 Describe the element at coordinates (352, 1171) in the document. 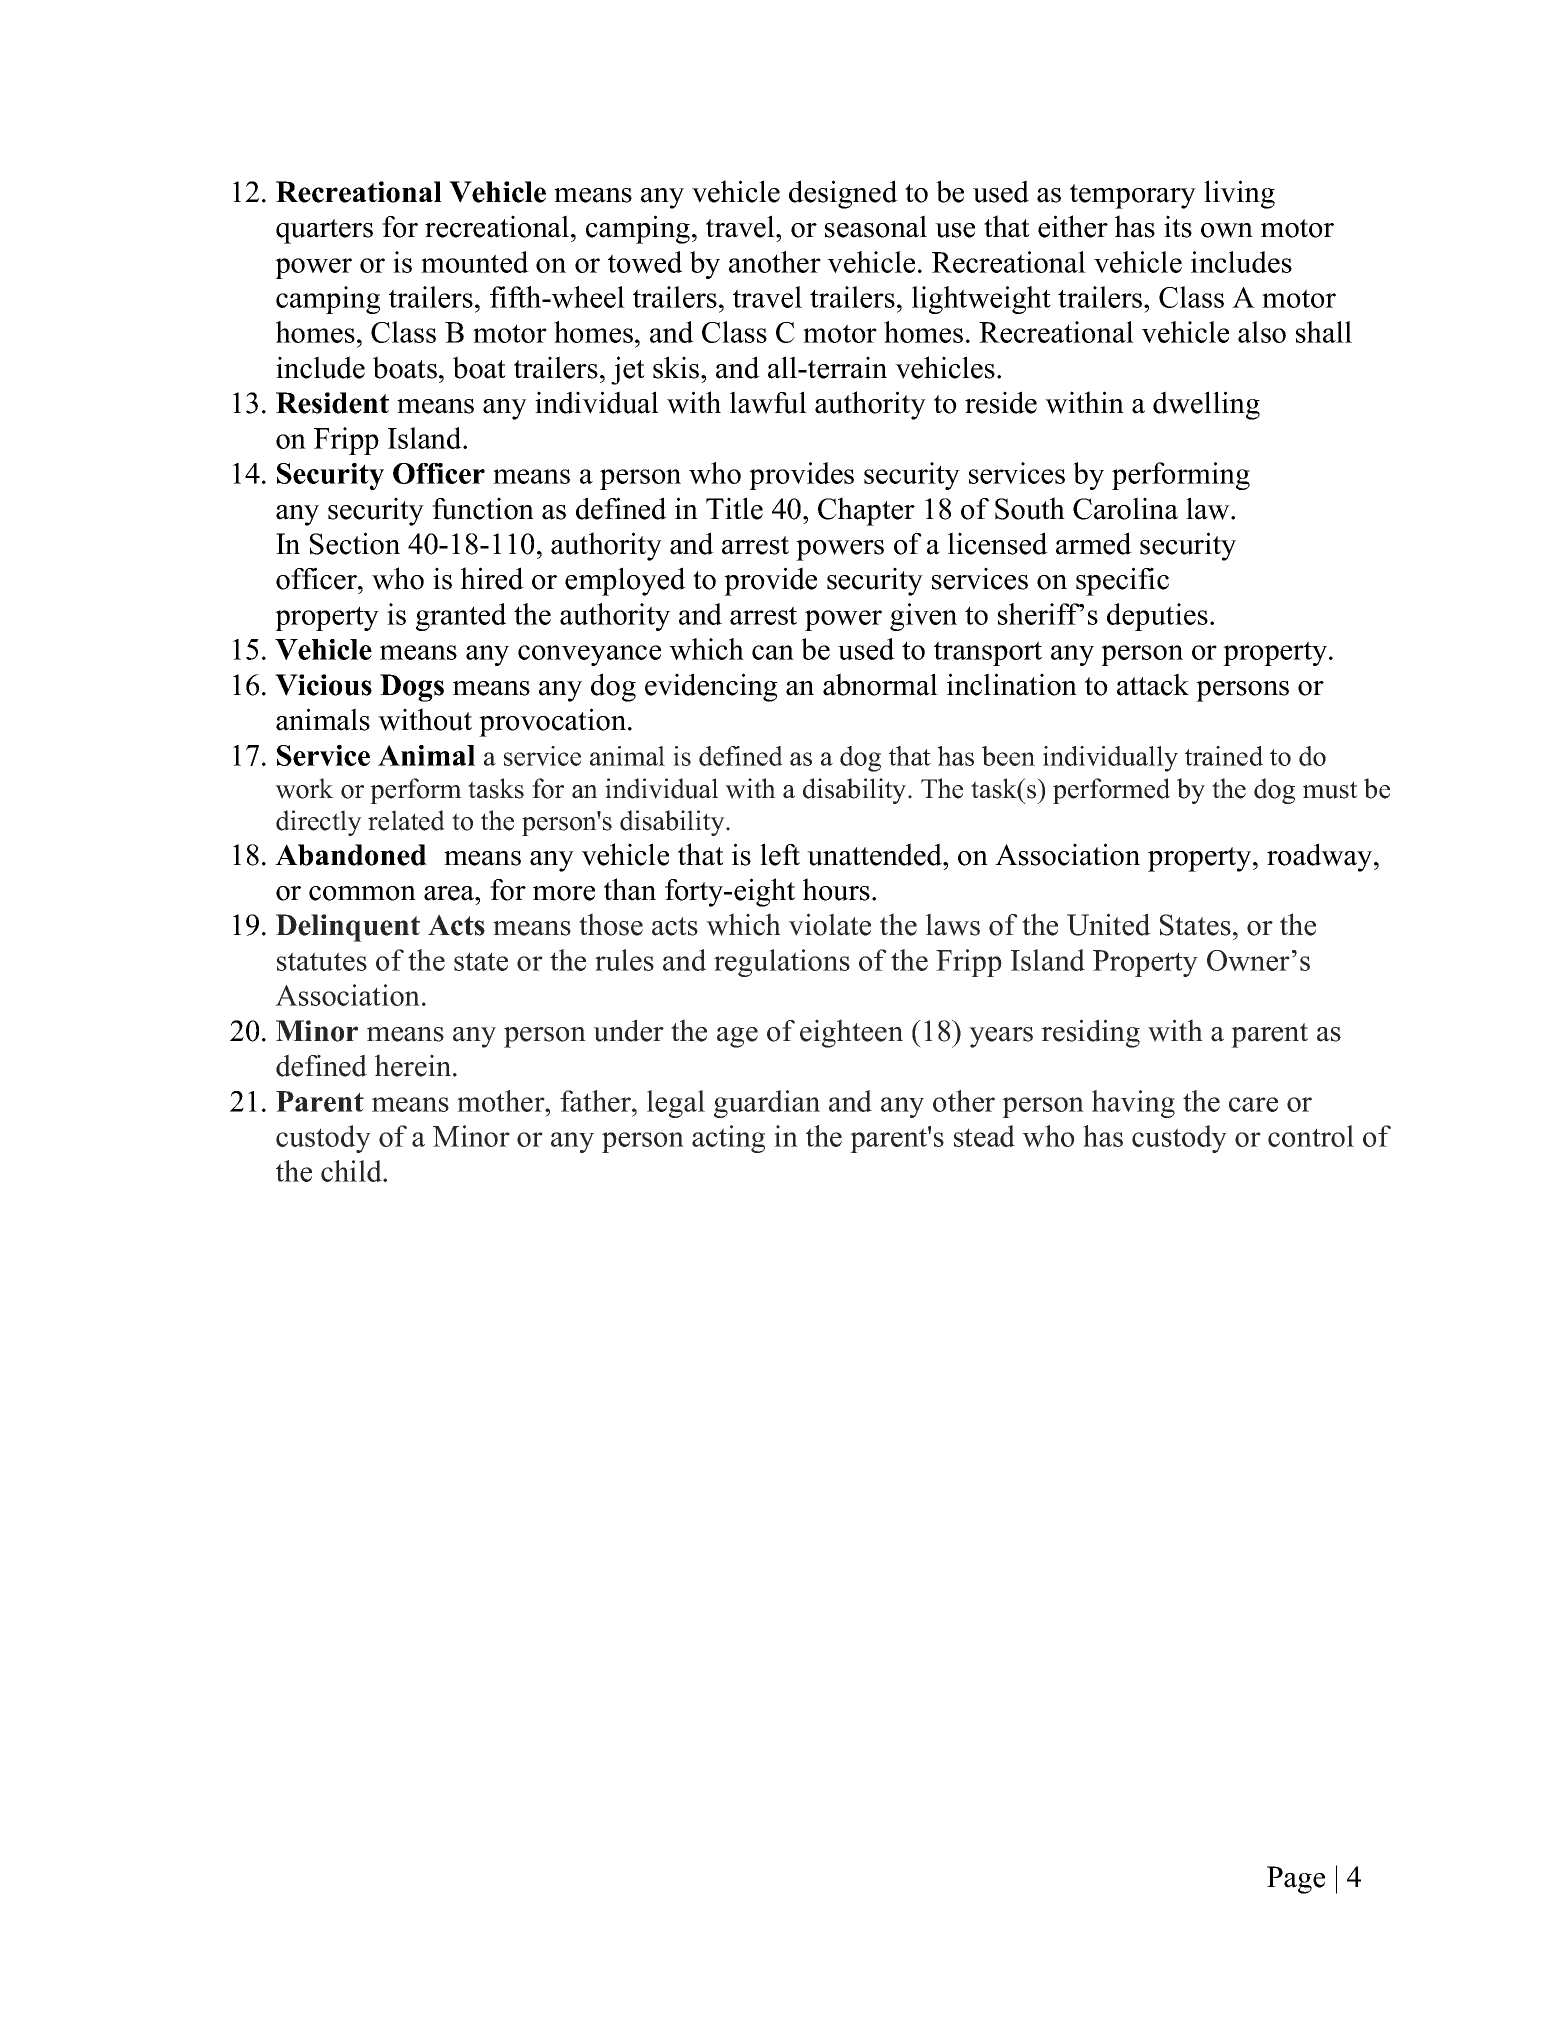

I see `child` at that location.
